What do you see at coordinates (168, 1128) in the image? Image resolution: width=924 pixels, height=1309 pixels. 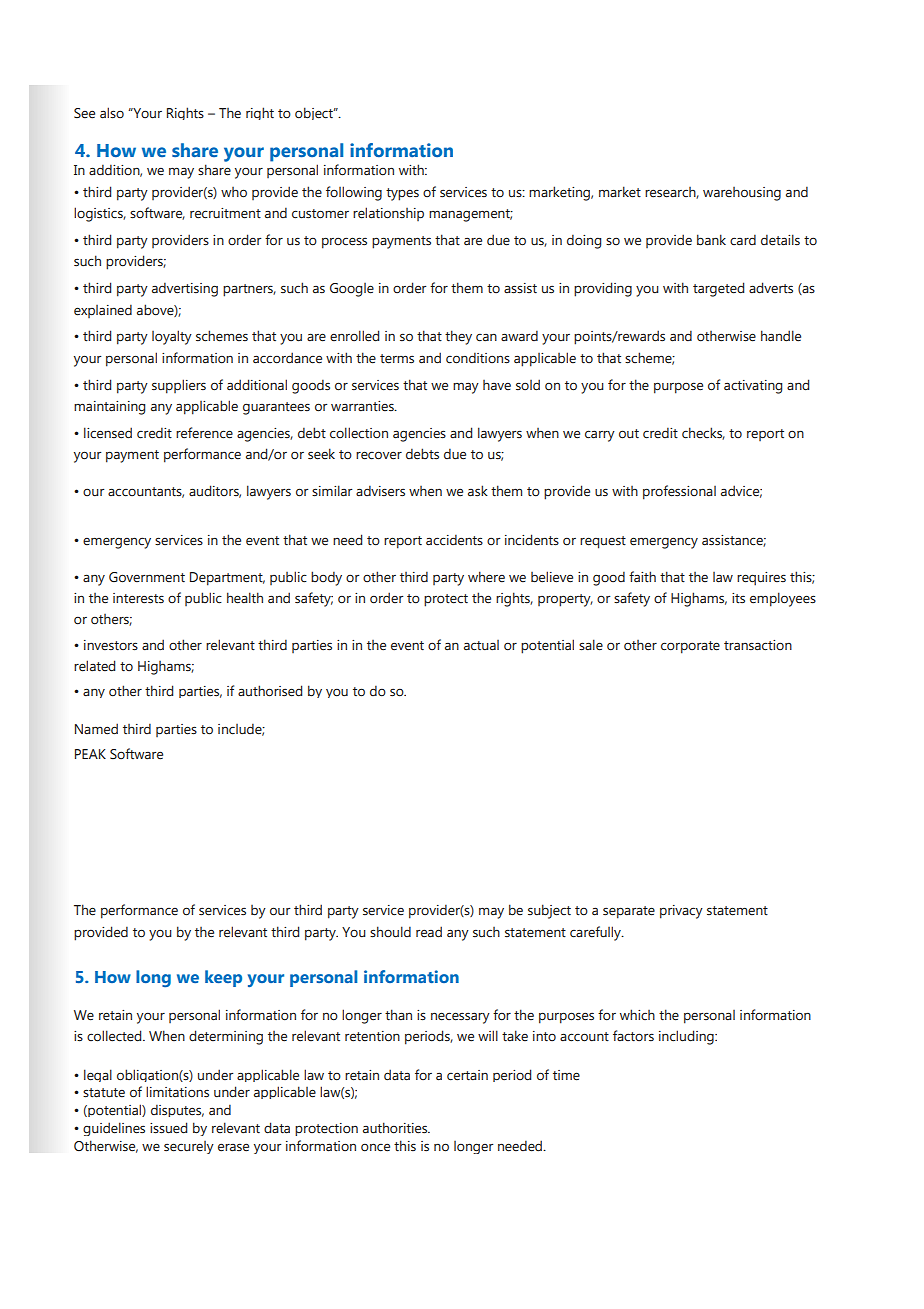 I see `issued` at bounding box center [168, 1128].
